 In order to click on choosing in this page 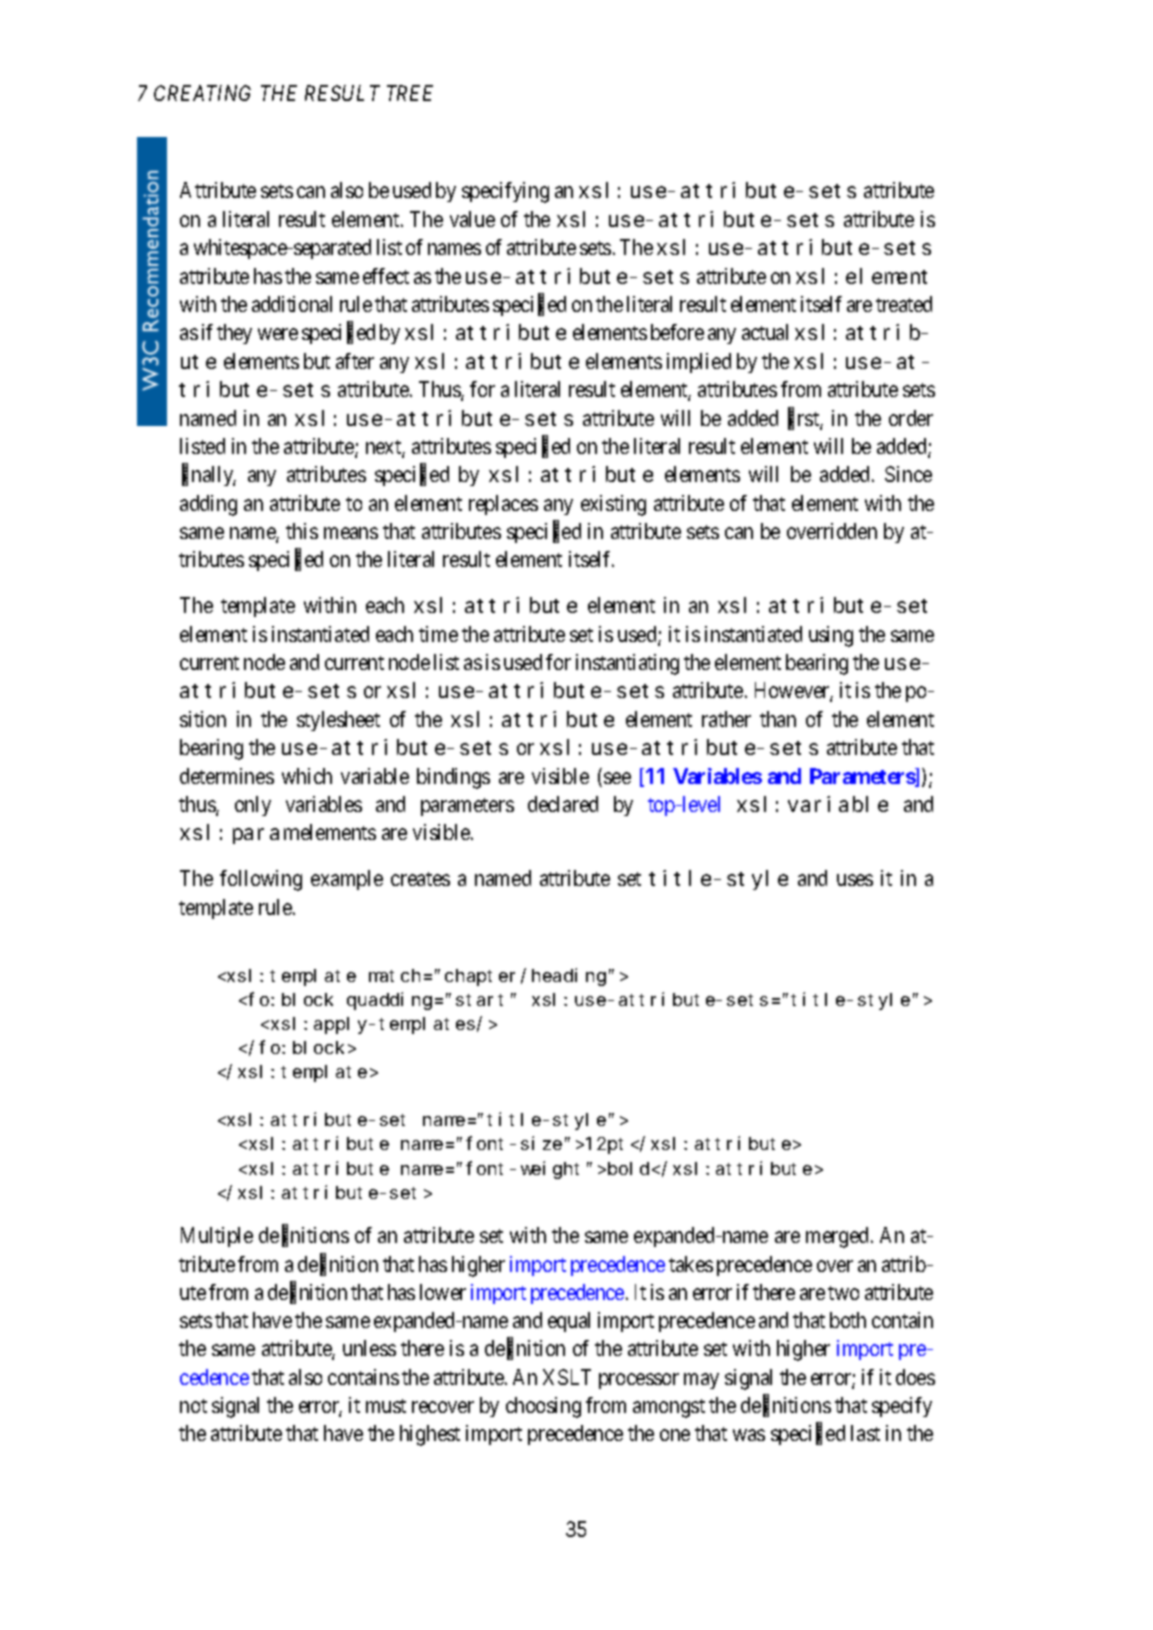, I will do `click(543, 1407)`.
